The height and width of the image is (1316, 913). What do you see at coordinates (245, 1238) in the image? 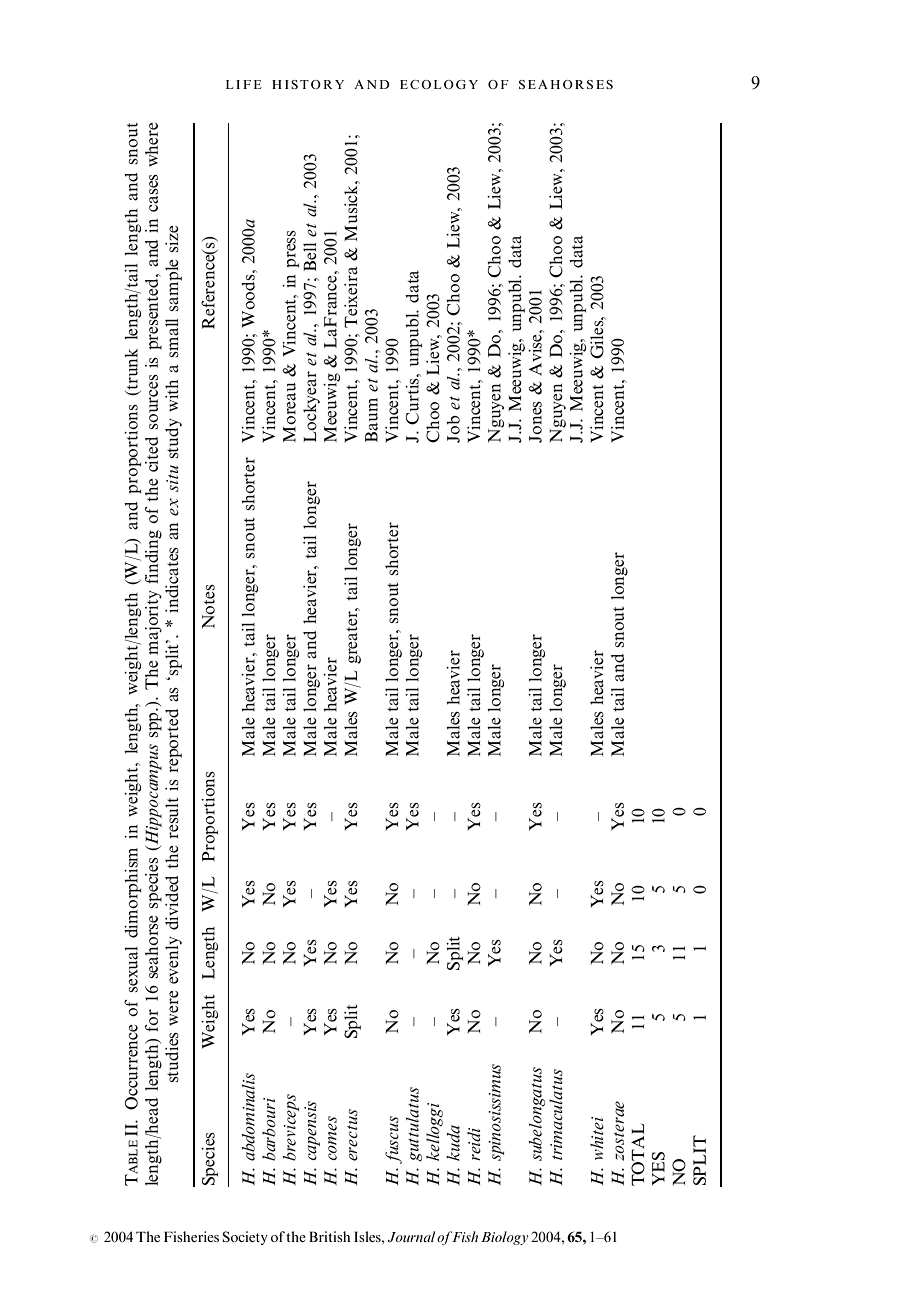
I see `Society` at bounding box center [245, 1238].
